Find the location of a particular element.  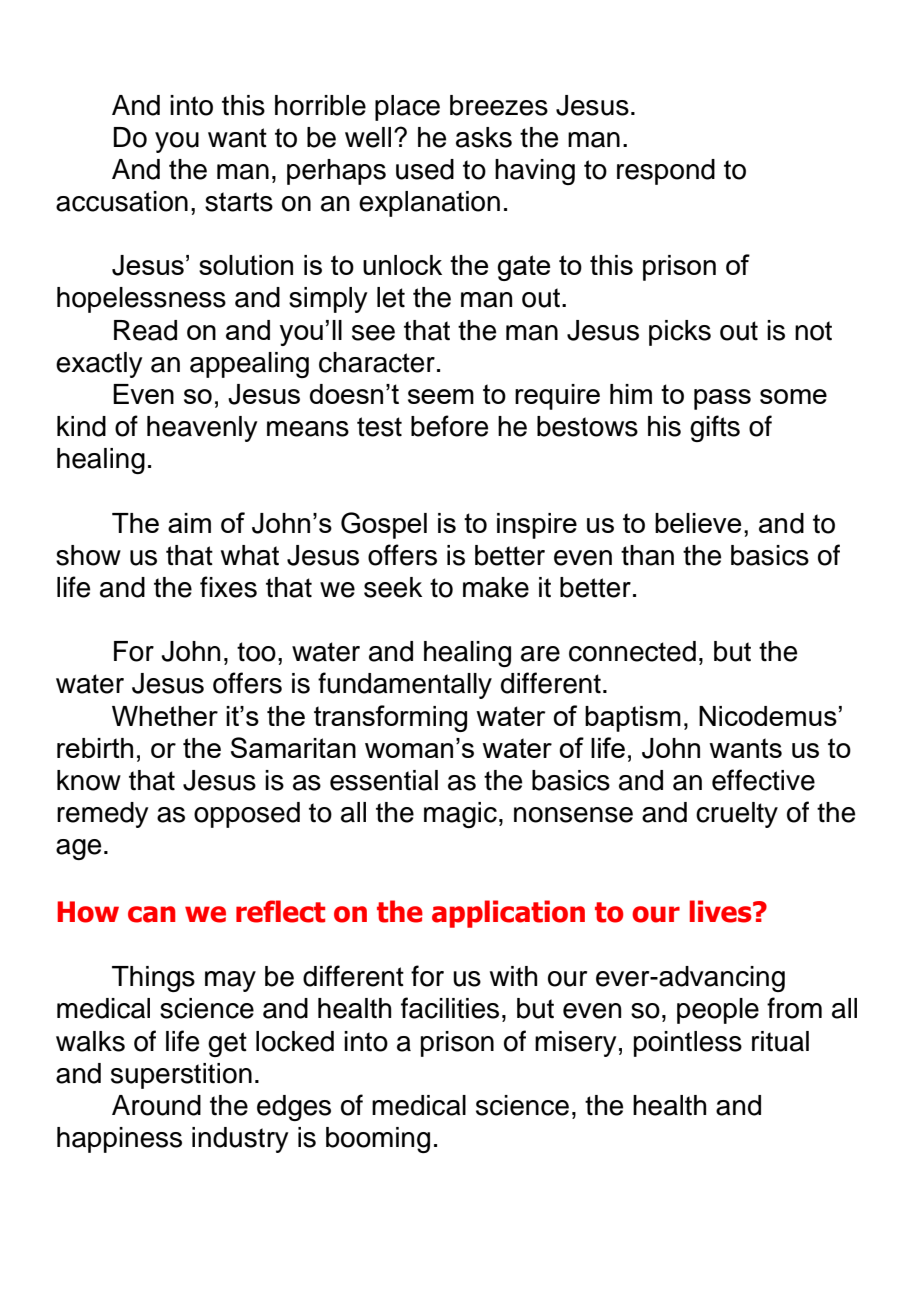

remedy is located at coordinates (103, 815).
